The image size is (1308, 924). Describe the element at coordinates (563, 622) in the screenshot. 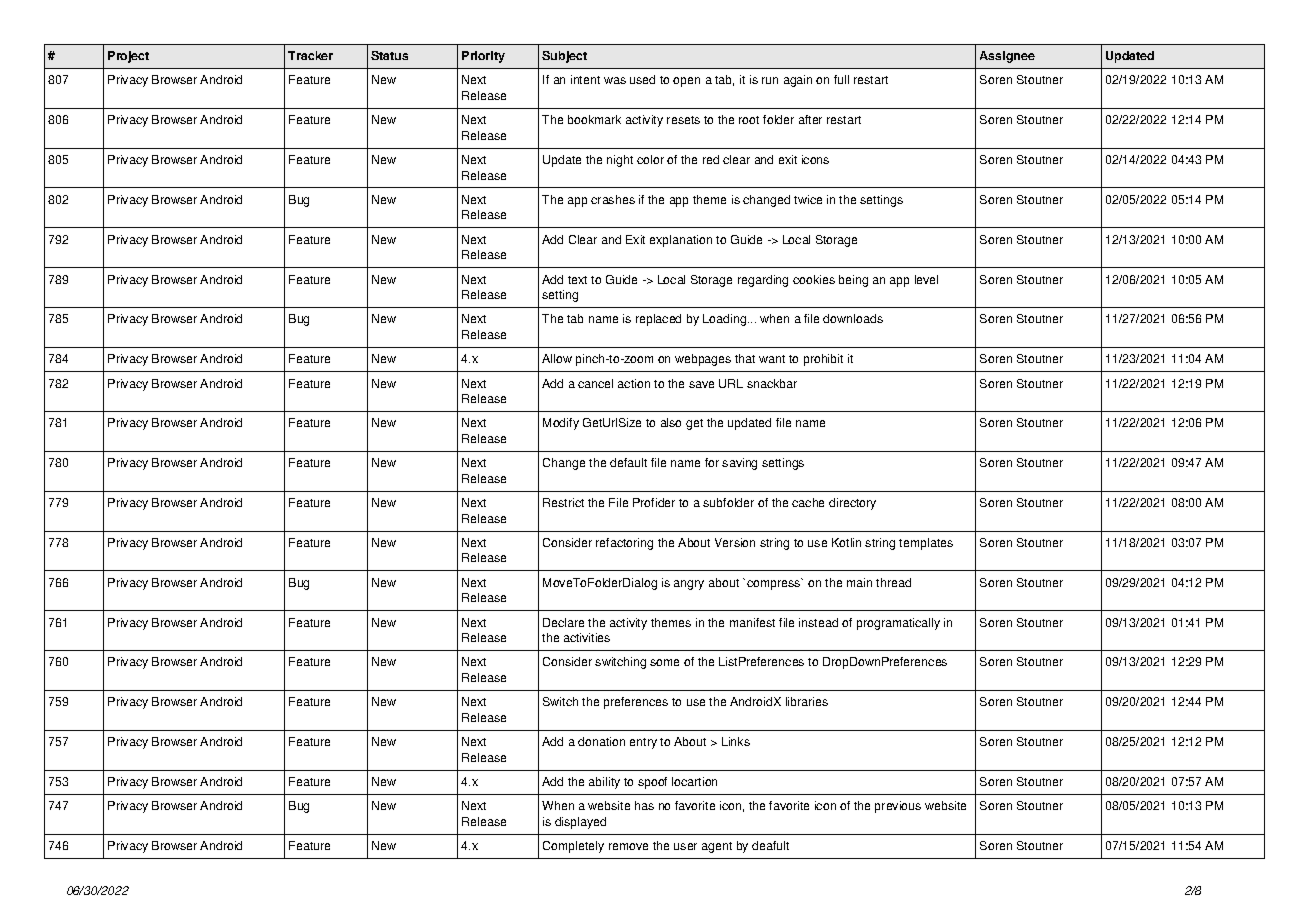

I see `Declare` at that location.
